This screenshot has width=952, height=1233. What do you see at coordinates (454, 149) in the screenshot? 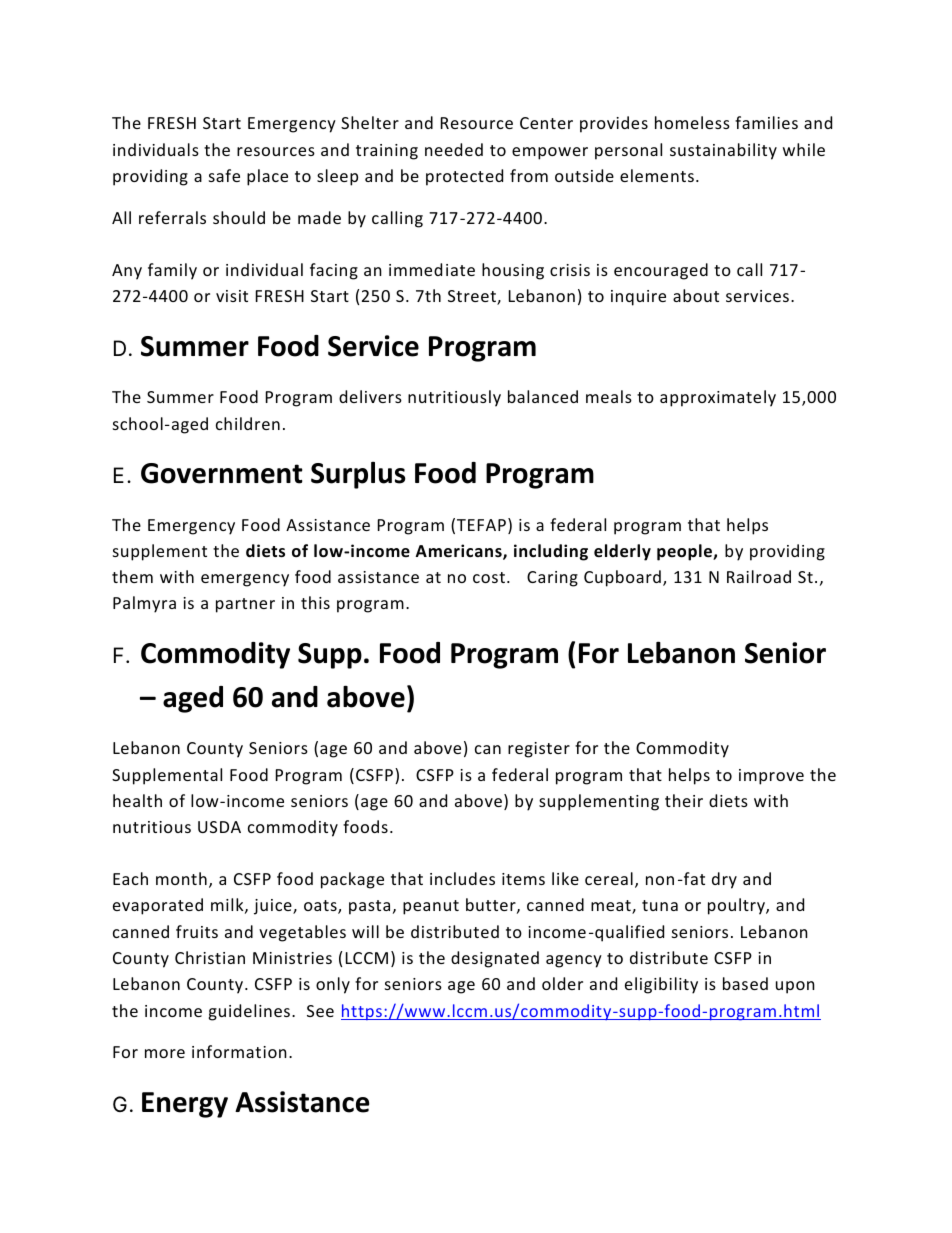
I see `needed` at bounding box center [454, 149].
